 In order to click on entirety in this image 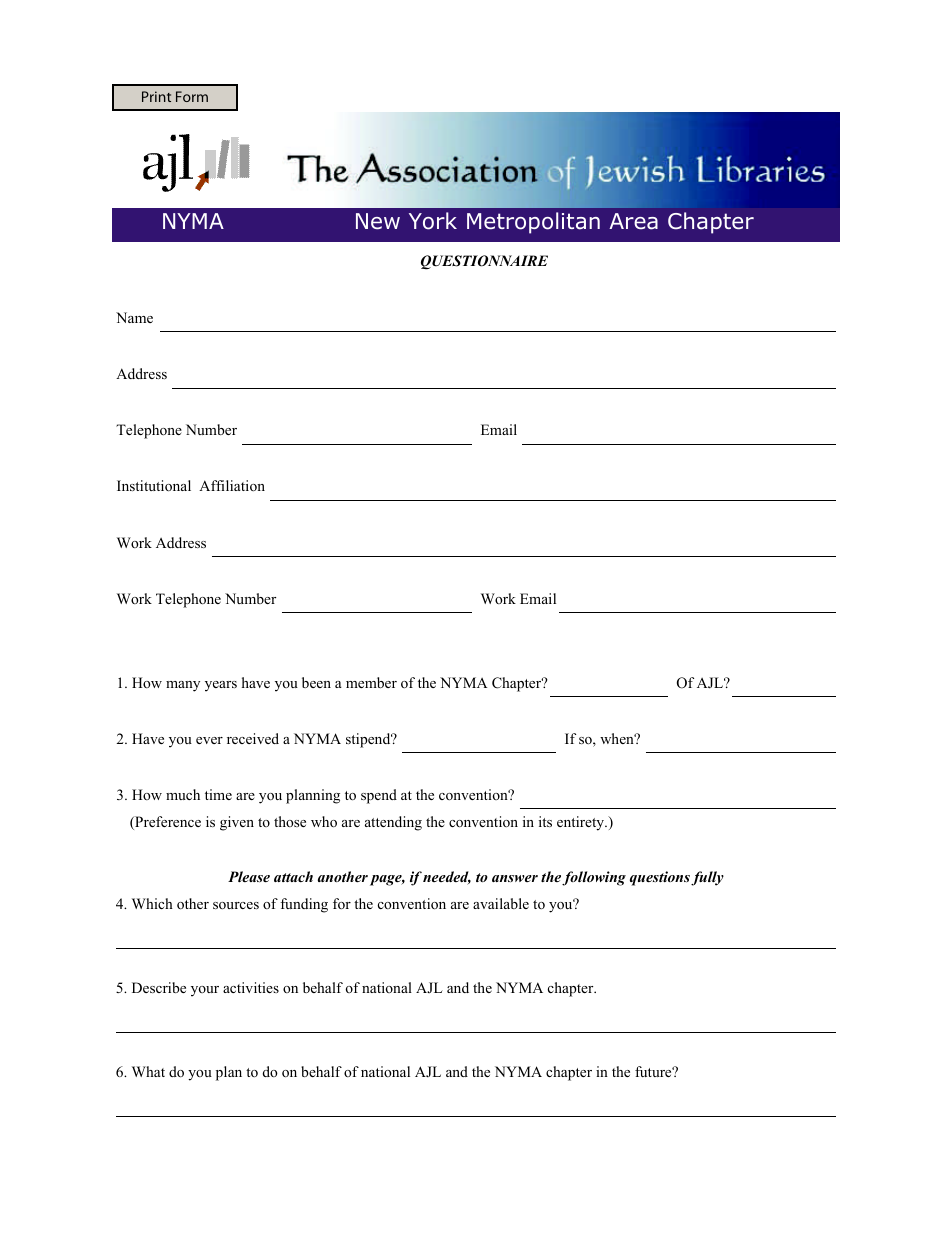, I will do `click(582, 823)`.
